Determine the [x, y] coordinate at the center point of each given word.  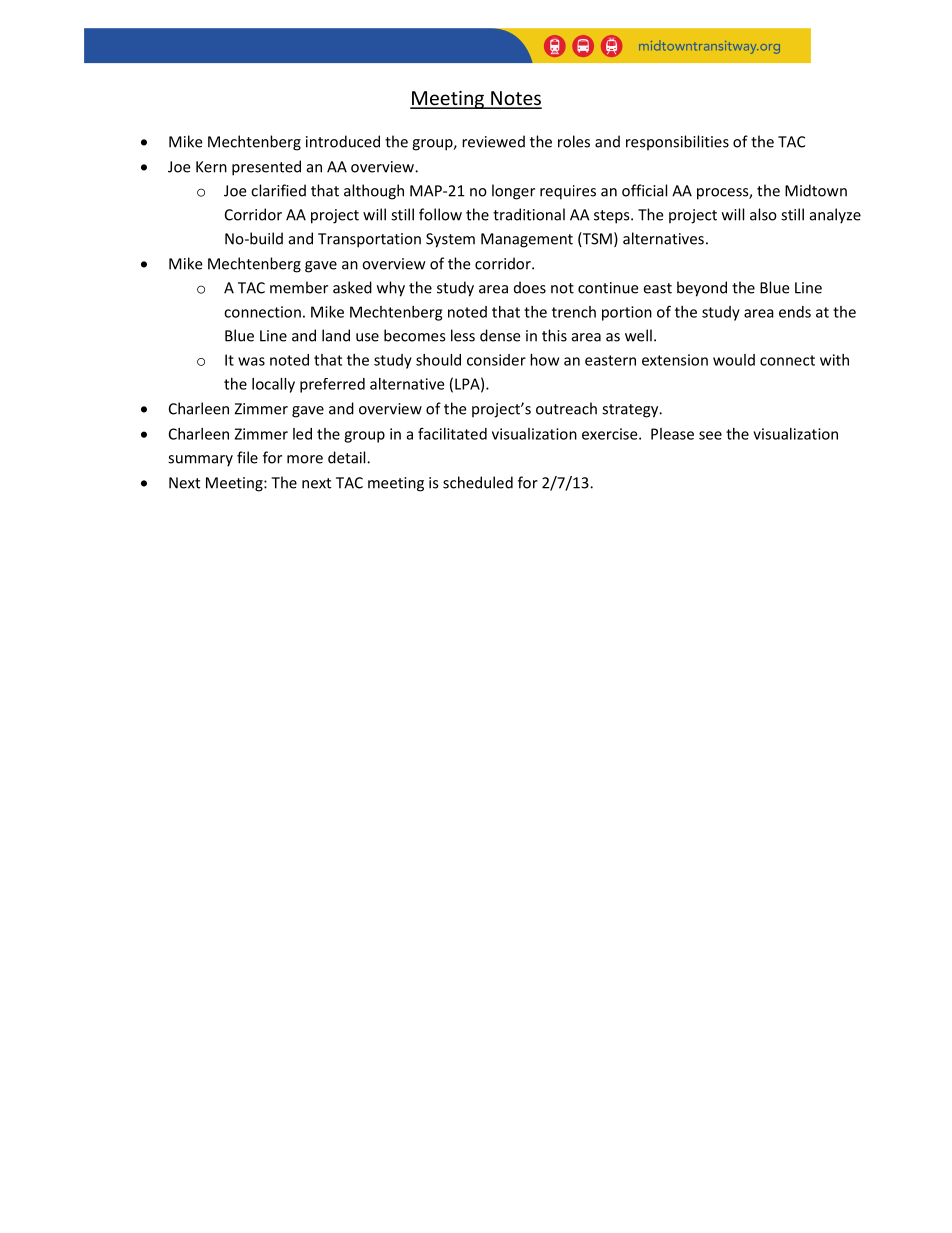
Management [527, 240]
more [305, 459]
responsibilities [677, 143]
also [763, 214]
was [251, 361]
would [734, 360]
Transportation [369, 240]
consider [496, 360]
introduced [343, 141]
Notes [515, 99]
